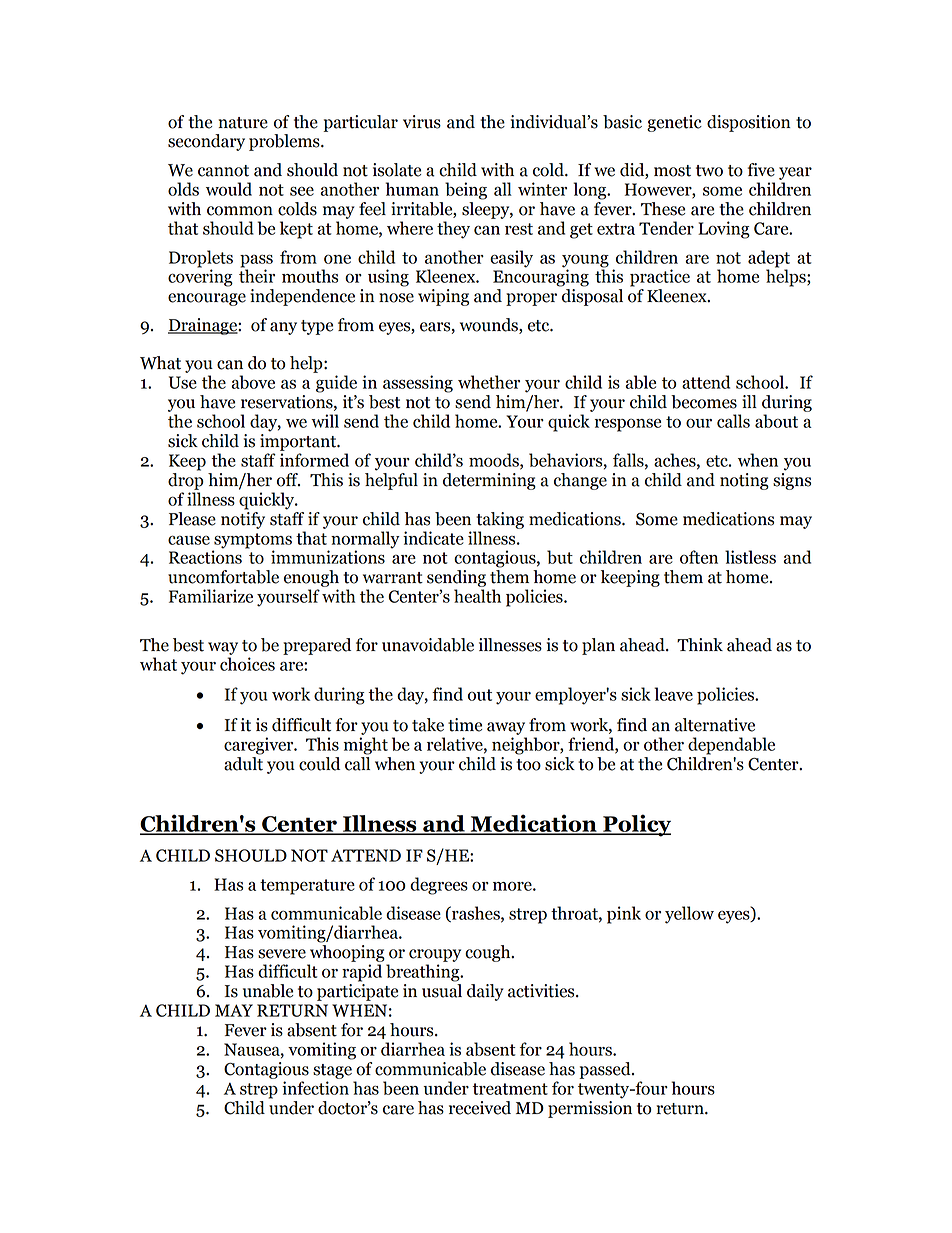 The image size is (952, 1233). Describe the element at coordinates (700, 644) in the screenshot. I see `Think` at that location.
